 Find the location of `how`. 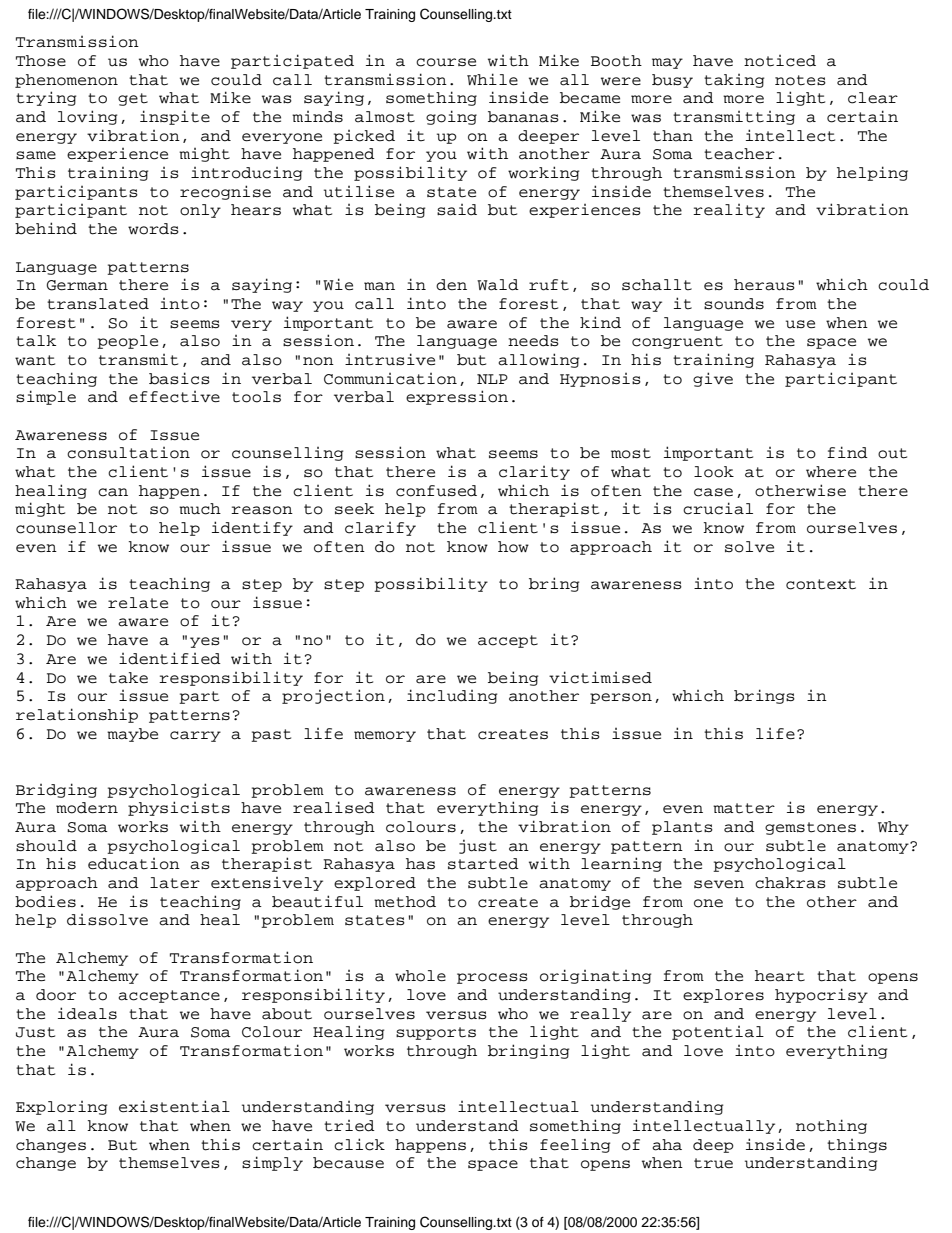

how is located at coordinates (513, 547).
